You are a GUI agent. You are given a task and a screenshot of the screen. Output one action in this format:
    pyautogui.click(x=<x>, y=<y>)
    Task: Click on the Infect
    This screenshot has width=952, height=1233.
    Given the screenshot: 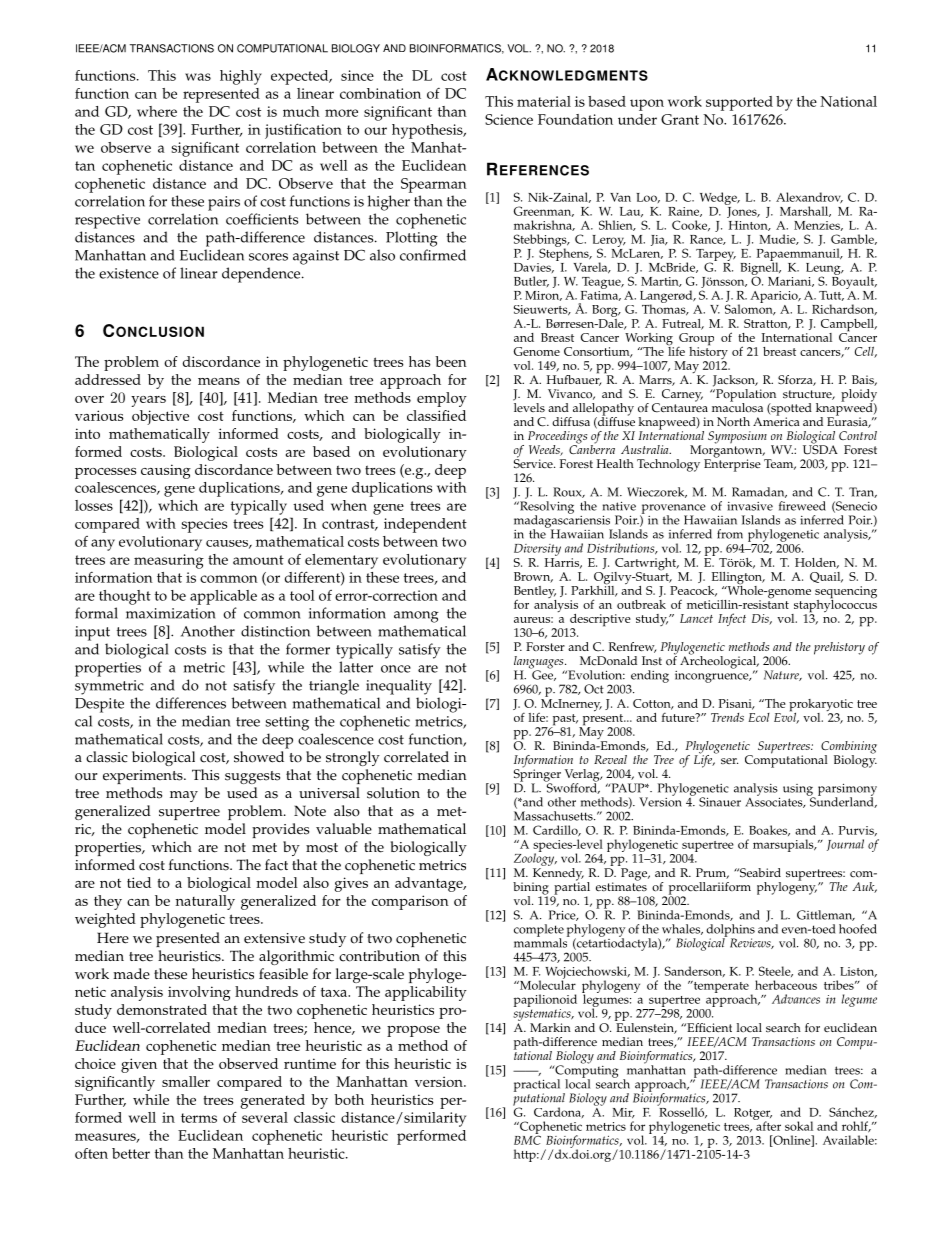 What is the action you would take?
    pyautogui.click(x=732, y=619)
